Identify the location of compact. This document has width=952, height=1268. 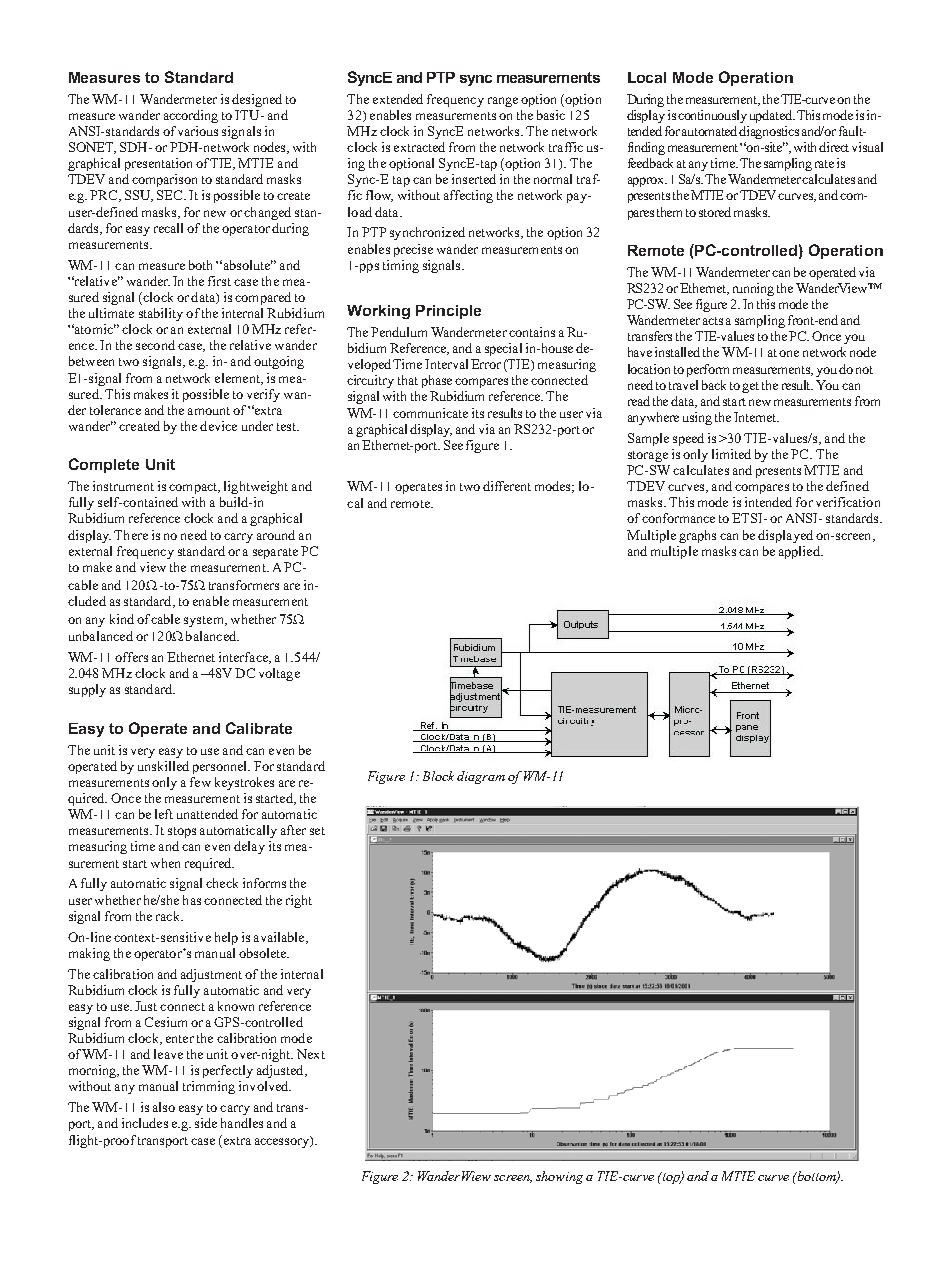
(194, 488).
